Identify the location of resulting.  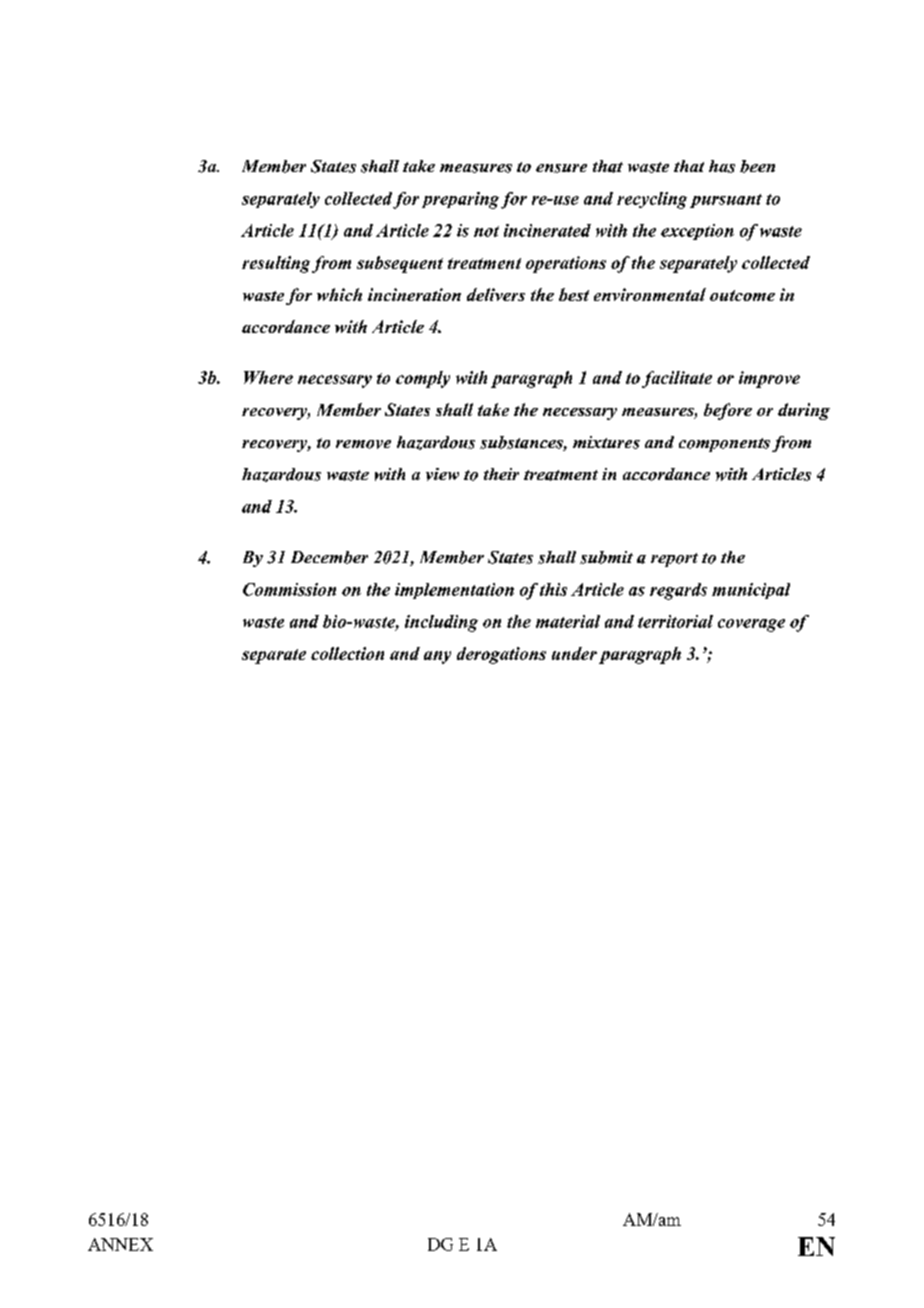
(276, 264).
